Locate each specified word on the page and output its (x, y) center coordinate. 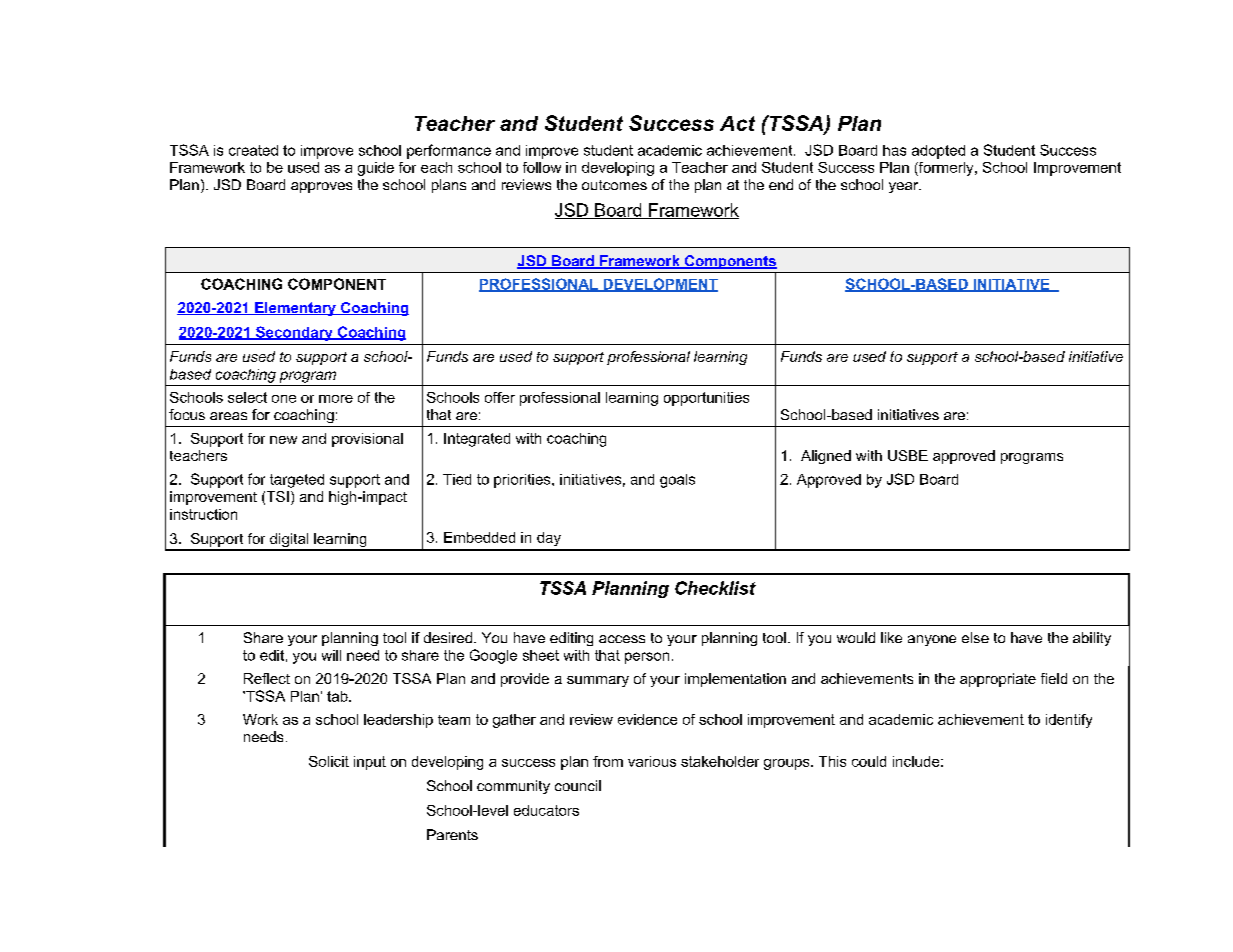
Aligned (826, 457)
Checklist (715, 588)
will (331, 655)
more (336, 399)
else (975, 637)
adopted (938, 152)
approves (321, 187)
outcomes (614, 185)
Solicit (329, 761)
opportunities (706, 399)
